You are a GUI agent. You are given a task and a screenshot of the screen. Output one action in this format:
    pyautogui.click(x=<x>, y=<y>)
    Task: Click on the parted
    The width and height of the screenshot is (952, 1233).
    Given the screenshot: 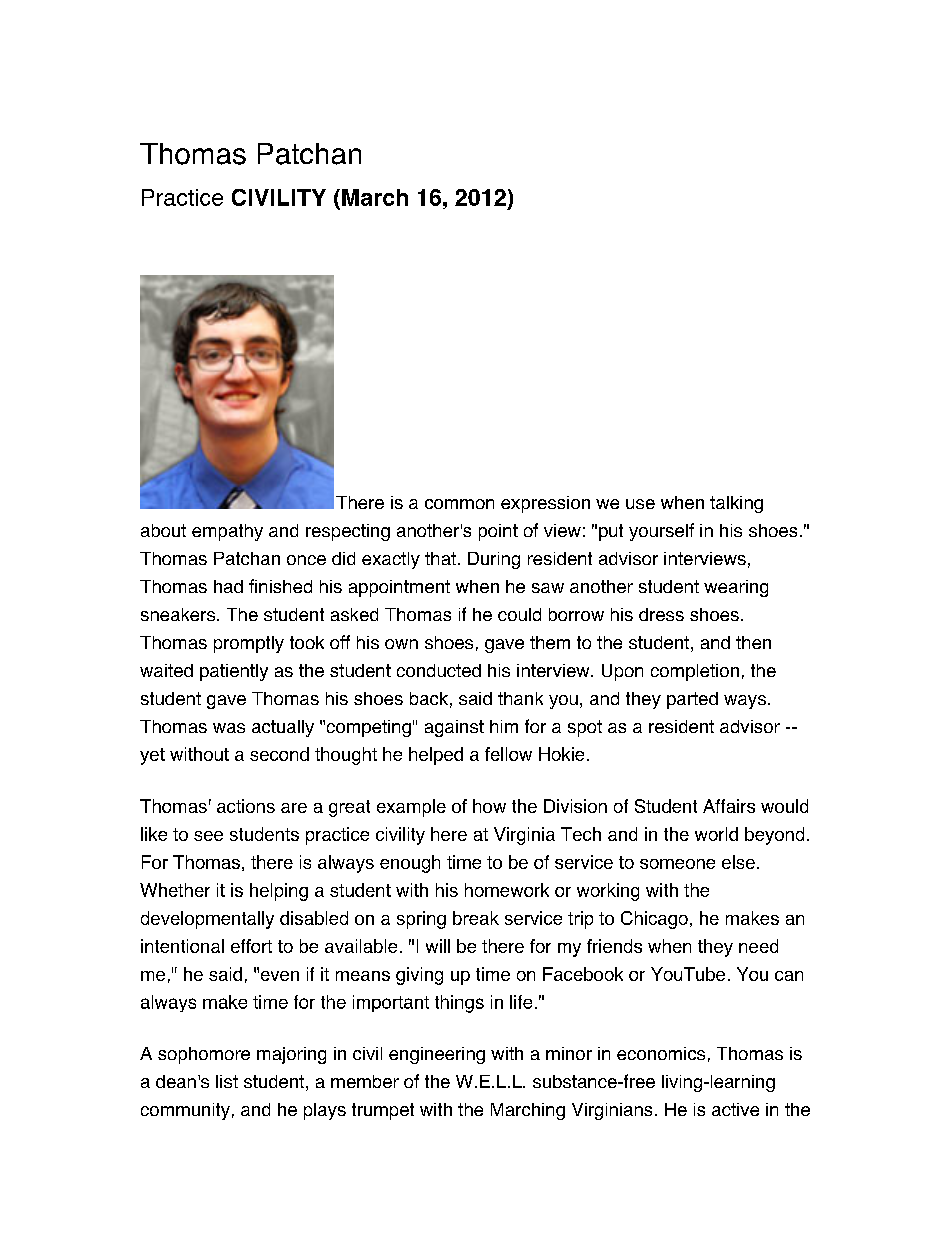 What is the action you would take?
    pyautogui.click(x=692, y=700)
